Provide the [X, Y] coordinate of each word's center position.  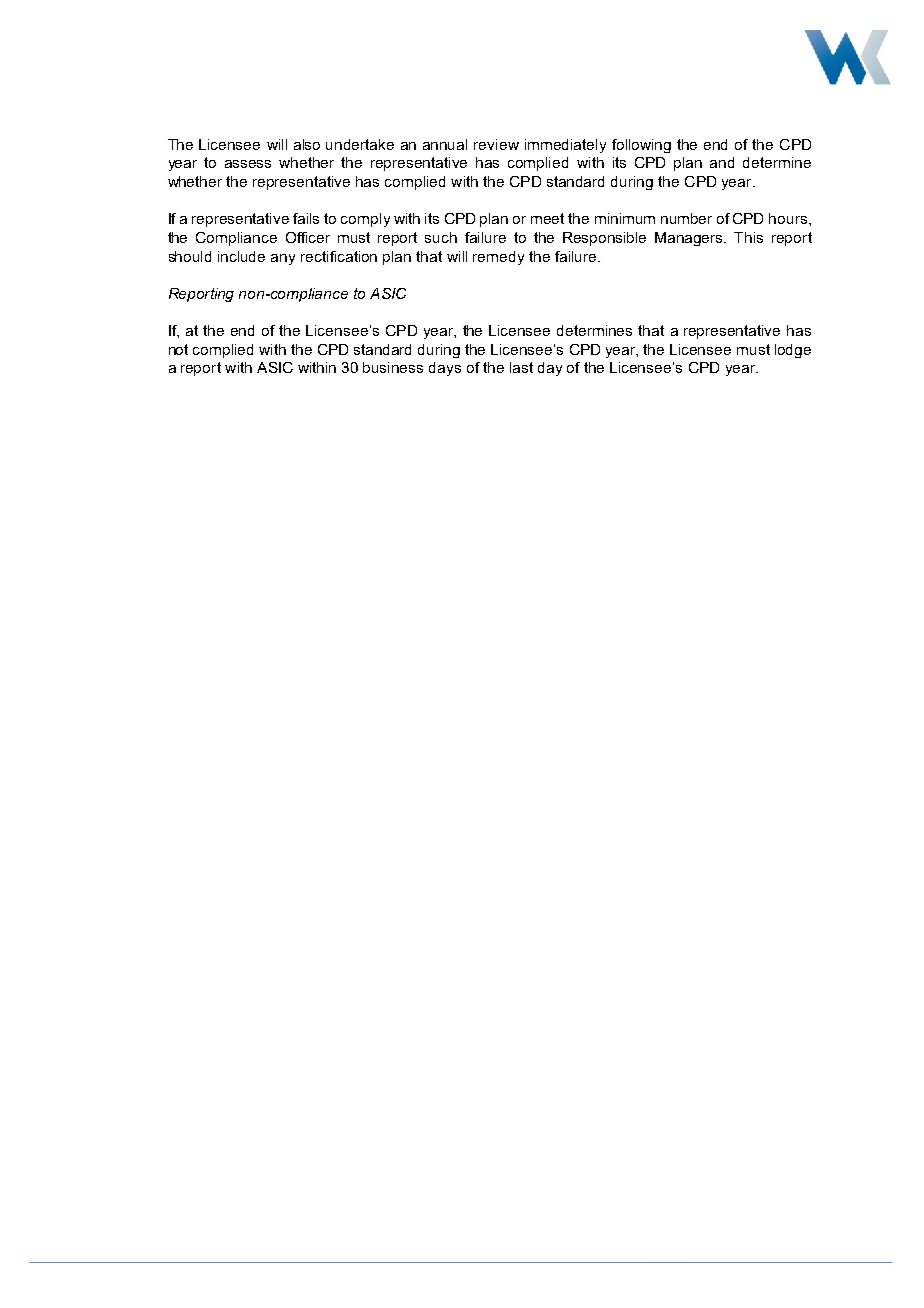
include [241, 256]
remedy [498, 258]
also [307, 144]
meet [547, 218]
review [496, 144]
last [521, 367]
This [748, 237]
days [445, 369]
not [178, 349]
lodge [793, 351]
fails [306, 218]
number [686, 218]
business [393, 367]
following [641, 146]
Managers [690, 239]
